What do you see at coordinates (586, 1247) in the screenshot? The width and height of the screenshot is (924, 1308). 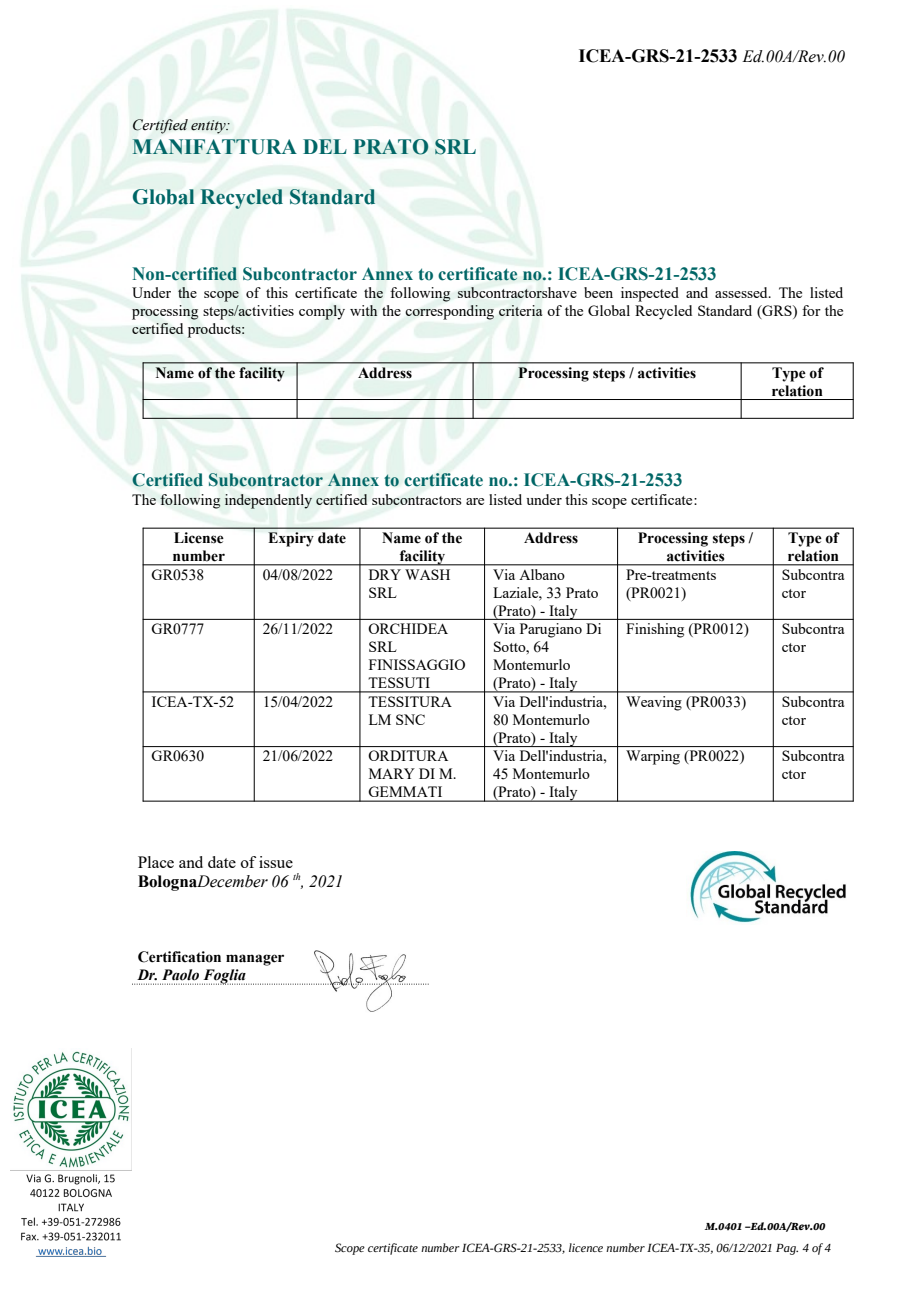 I see `licence` at bounding box center [586, 1247].
